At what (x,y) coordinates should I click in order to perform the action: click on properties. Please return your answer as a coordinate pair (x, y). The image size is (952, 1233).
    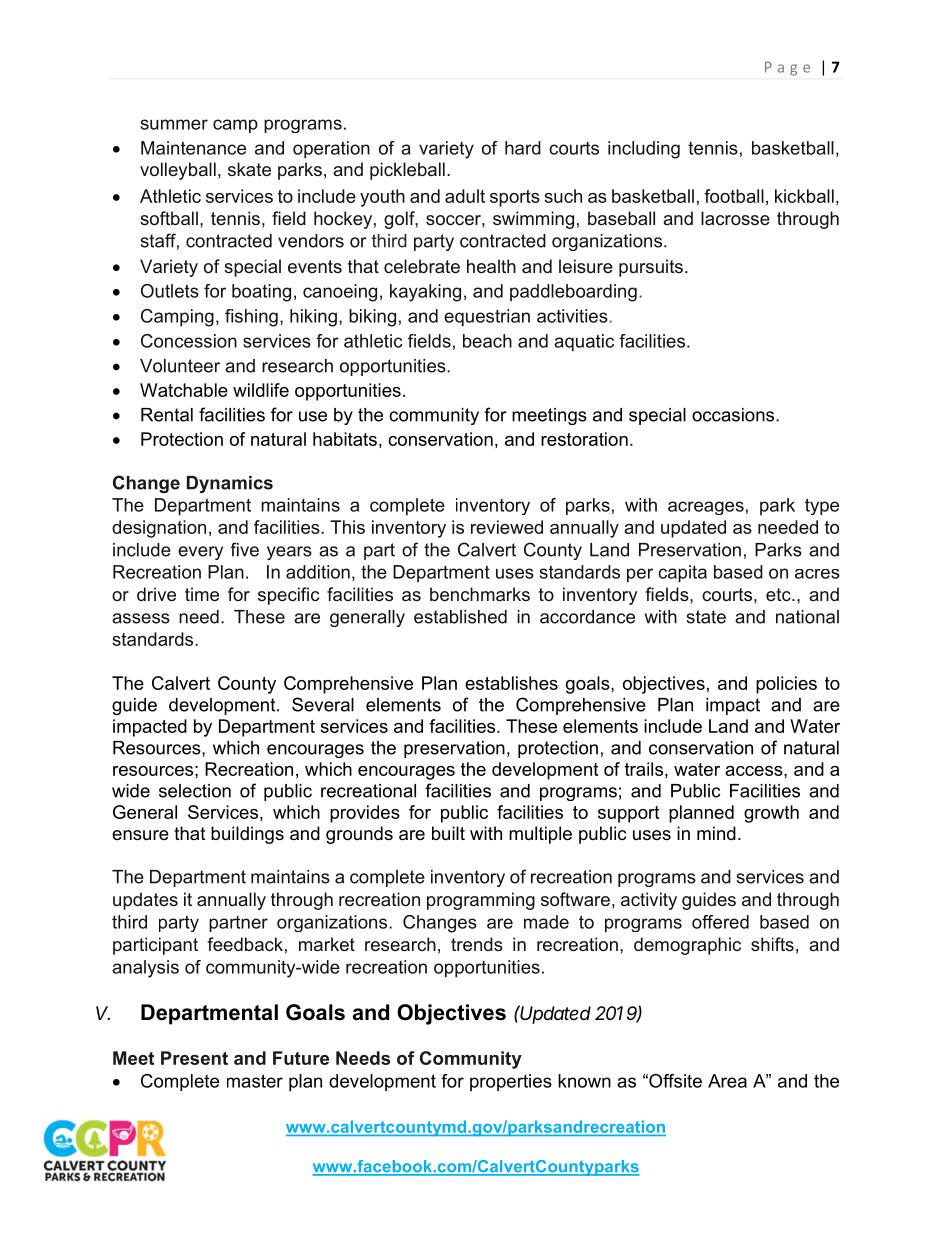
    Looking at the image, I should click on (511, 1082).
